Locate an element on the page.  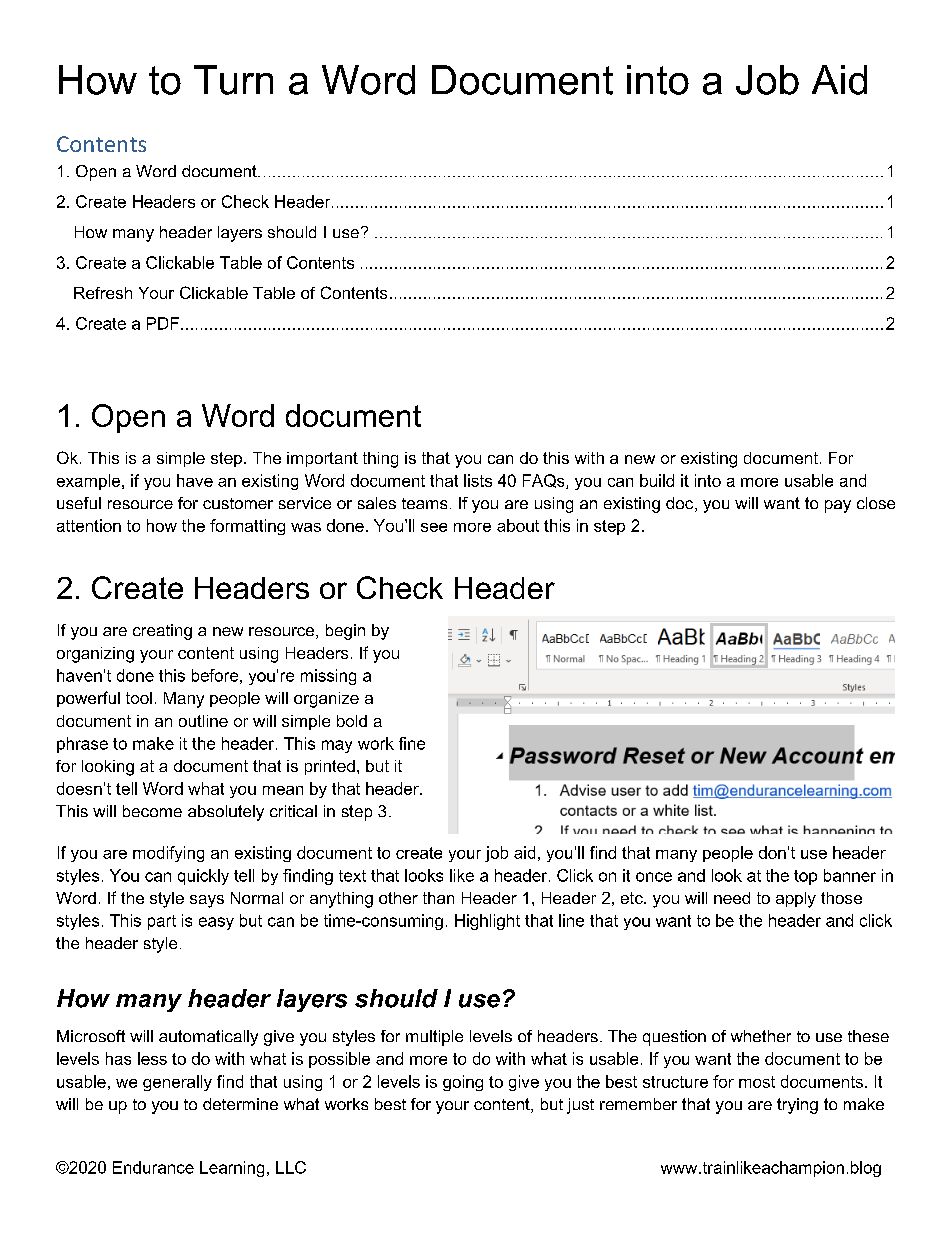
Refresh is located at coordinates (103, 293).
